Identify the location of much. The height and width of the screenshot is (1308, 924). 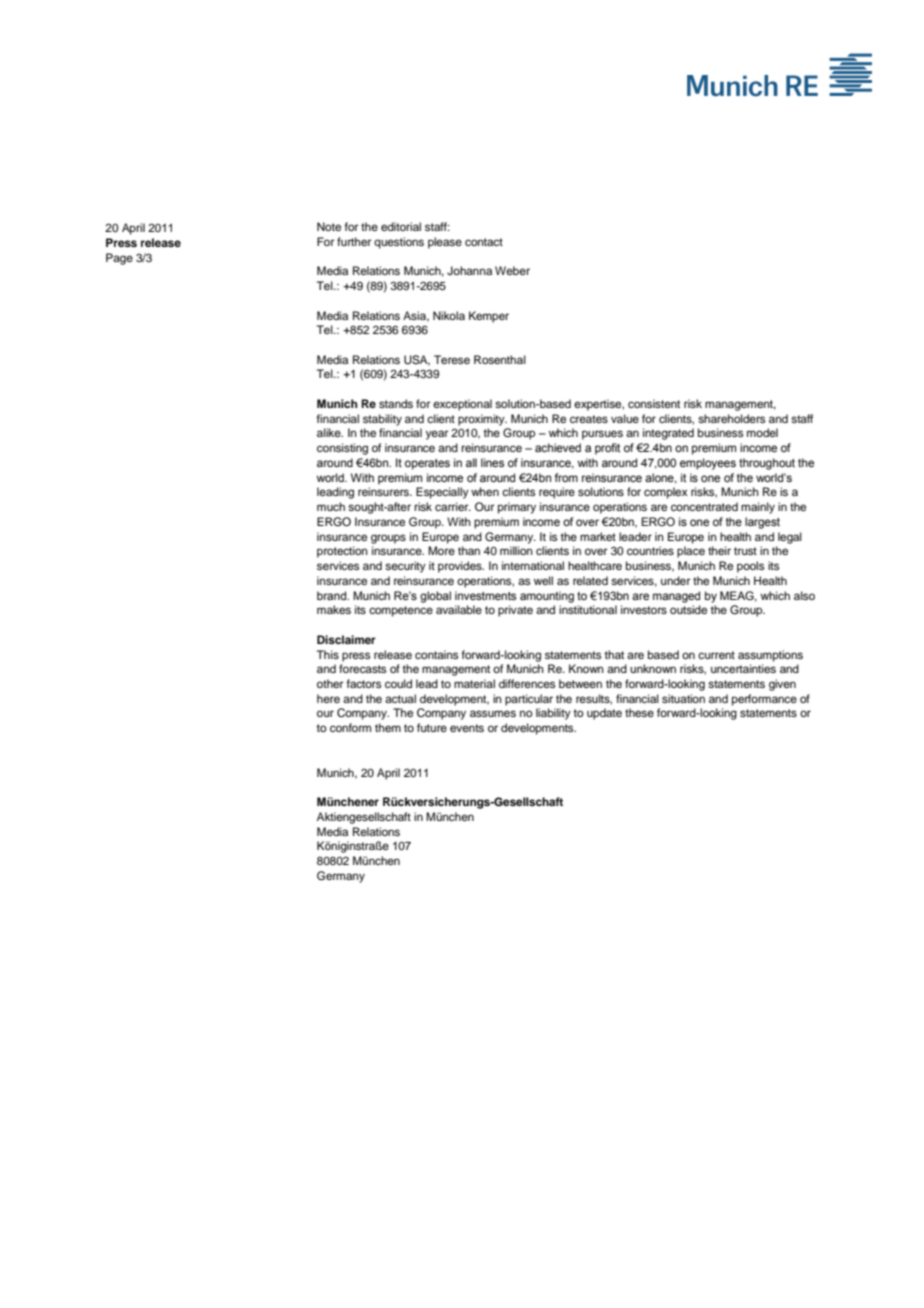
(331, 506).
